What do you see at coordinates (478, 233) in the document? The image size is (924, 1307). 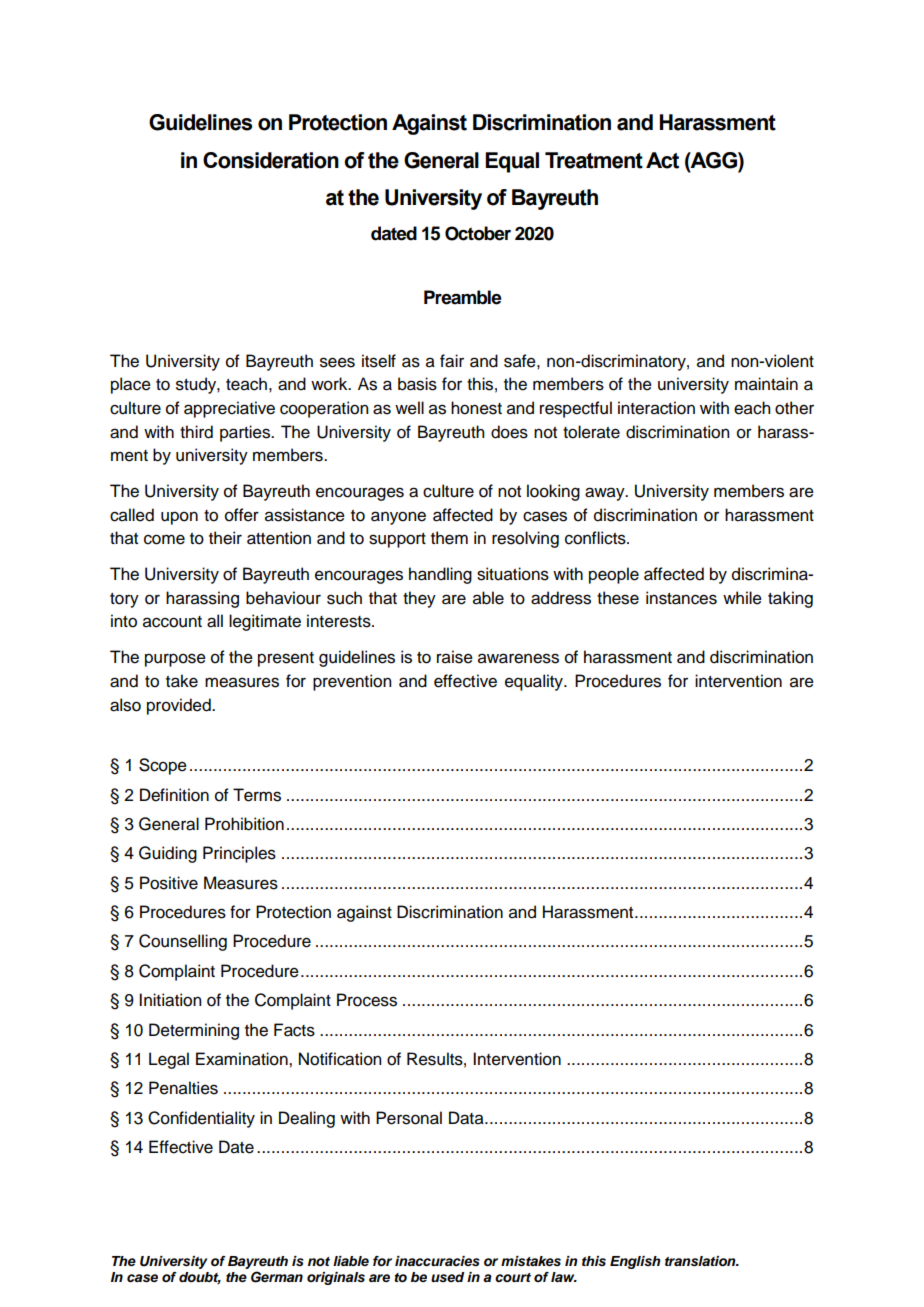 I see `October` at bounding box center [478, 233].
